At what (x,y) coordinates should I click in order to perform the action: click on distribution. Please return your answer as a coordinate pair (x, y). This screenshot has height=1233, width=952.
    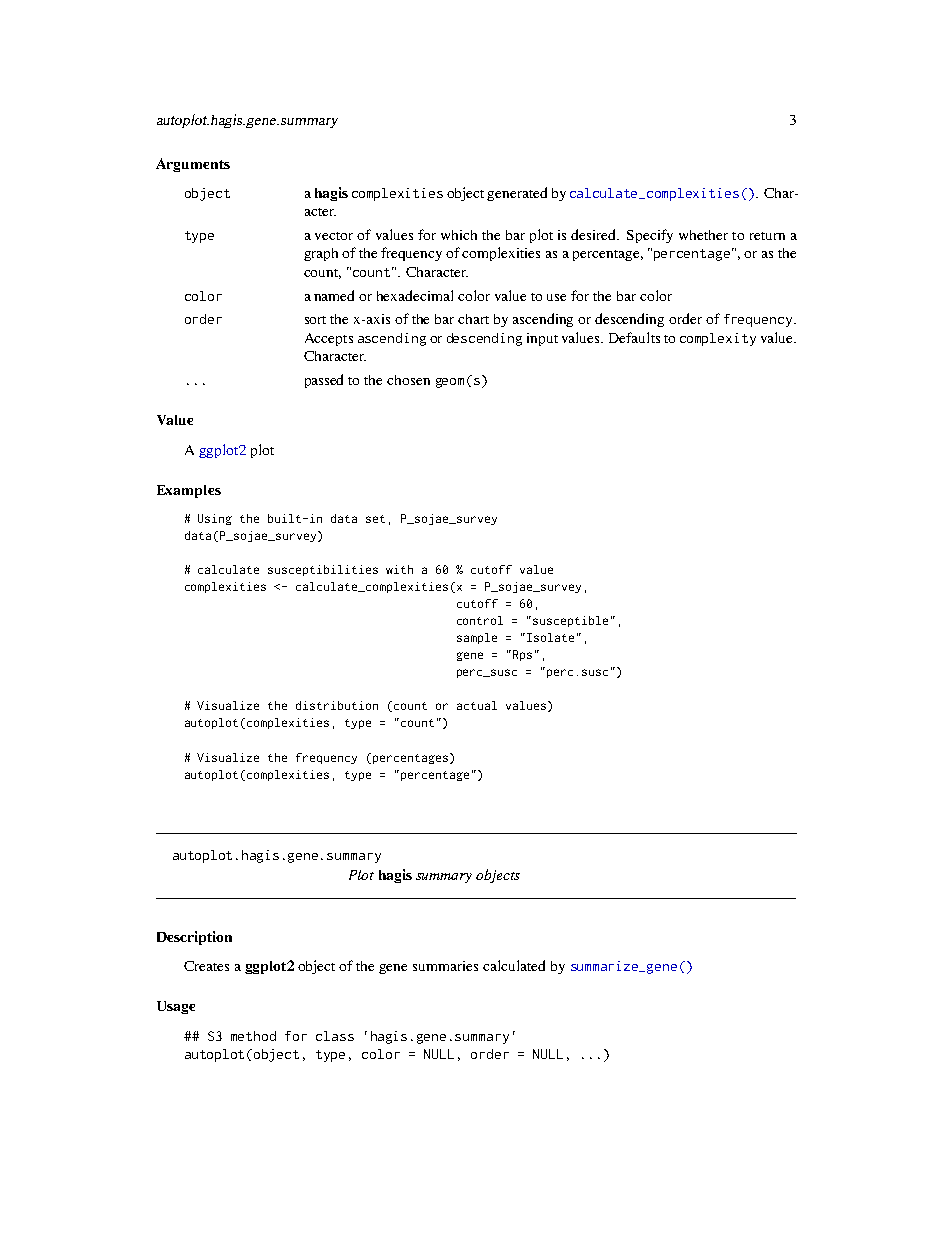
    Looking at the image, I should click on (337, 705).
